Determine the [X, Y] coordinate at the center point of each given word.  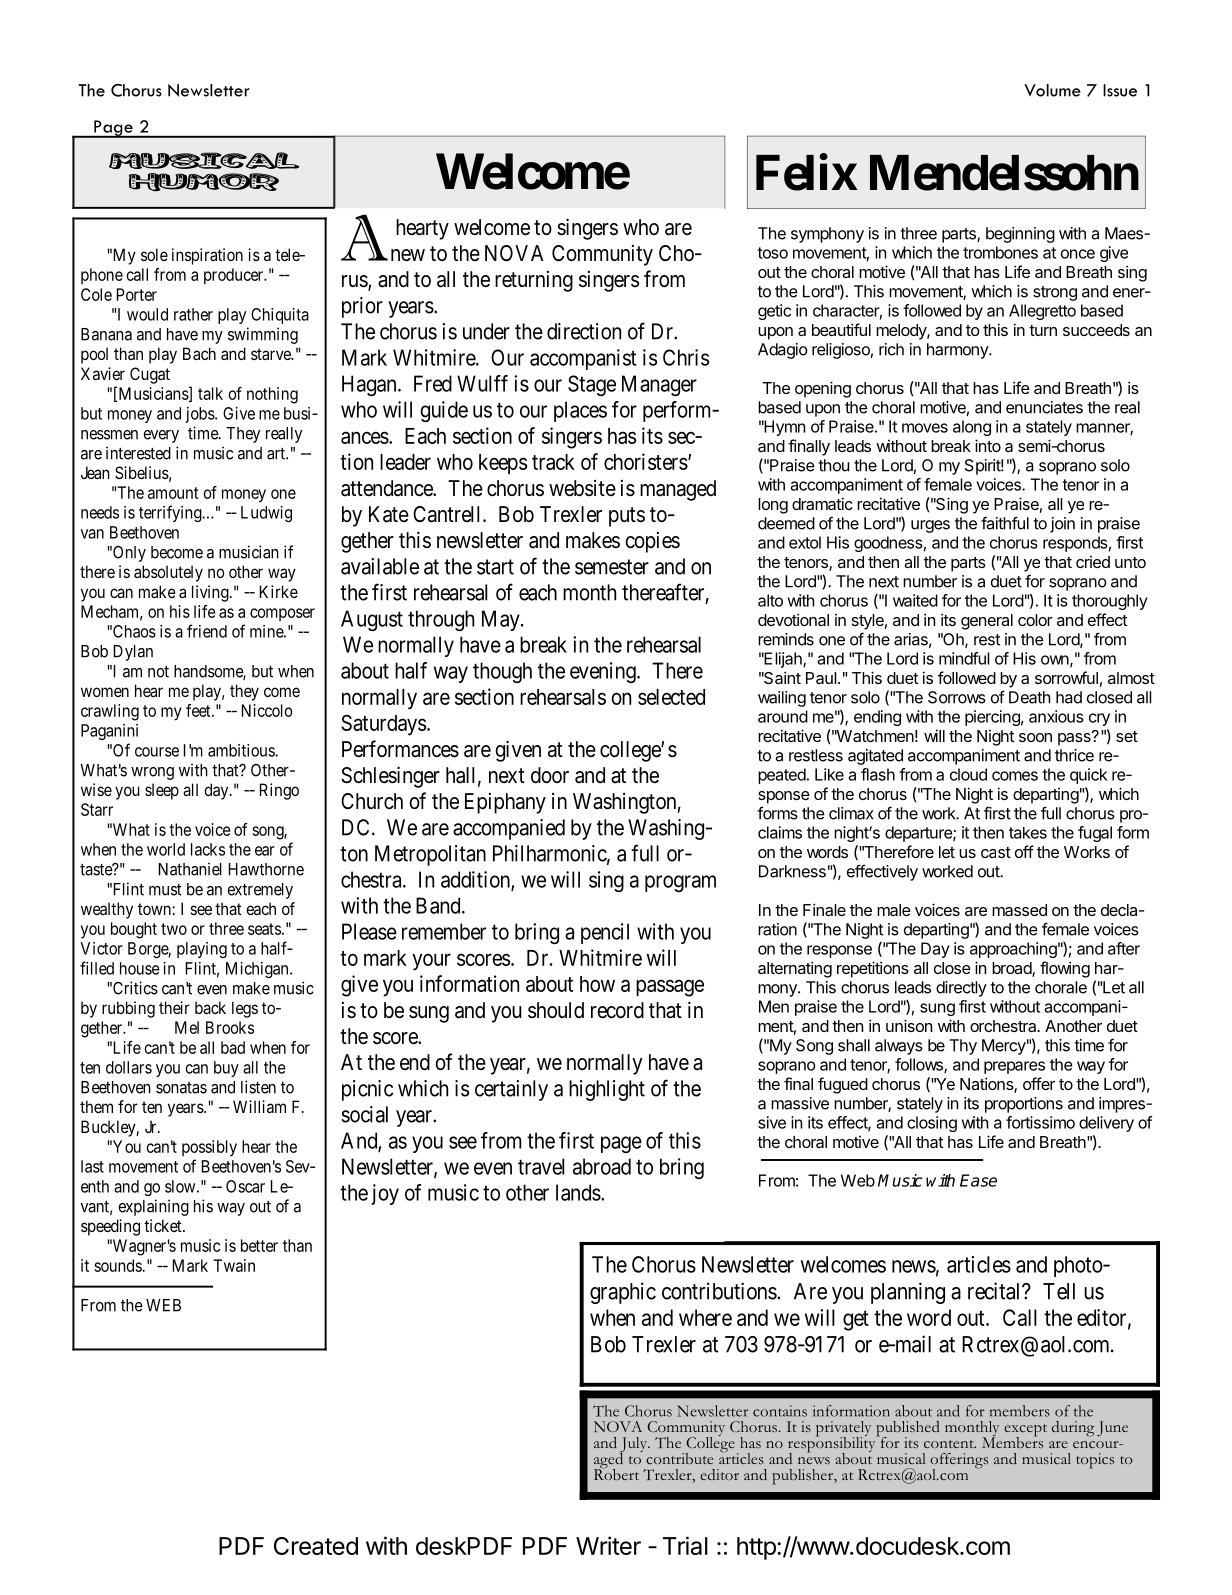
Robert [616, 1473]
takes [1028, 833]
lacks [208, 849]
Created [316, 1546]
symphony [827, 235]
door [550, 775]
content [950, 1444]
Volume [1052, 90]
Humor [204, 182]
